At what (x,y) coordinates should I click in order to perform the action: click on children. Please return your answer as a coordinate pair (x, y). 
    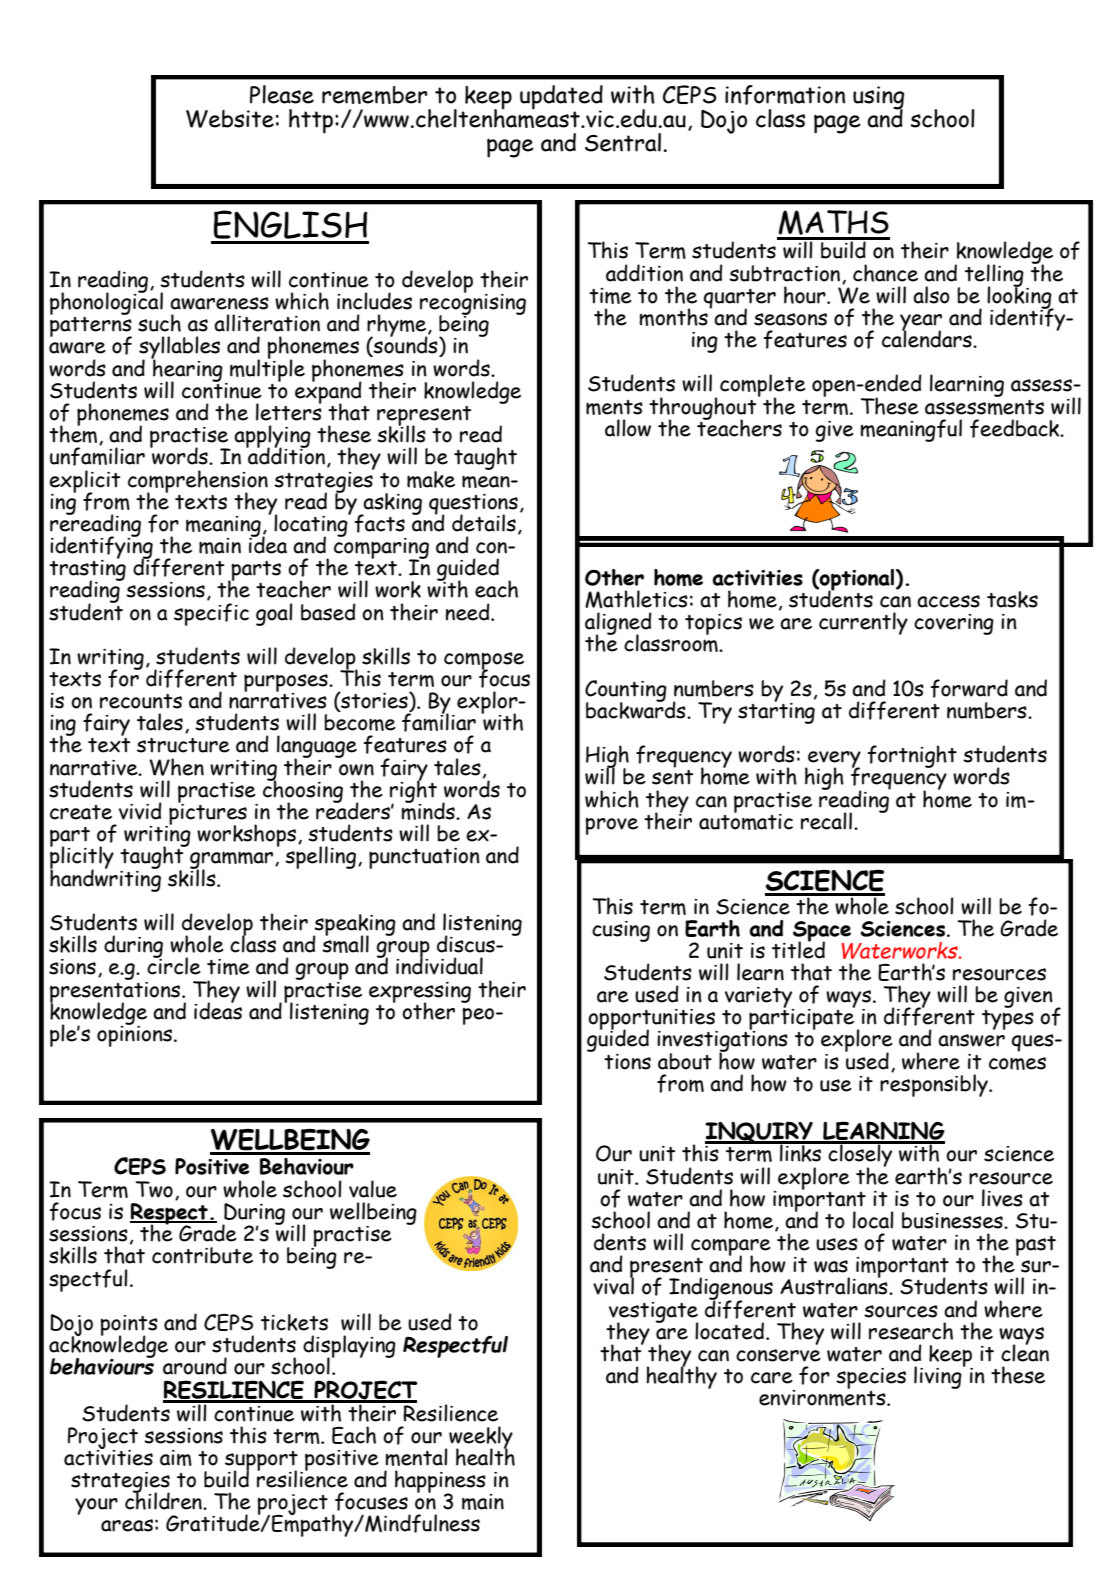
    Looking at the image, I should click on (164, 1500).
